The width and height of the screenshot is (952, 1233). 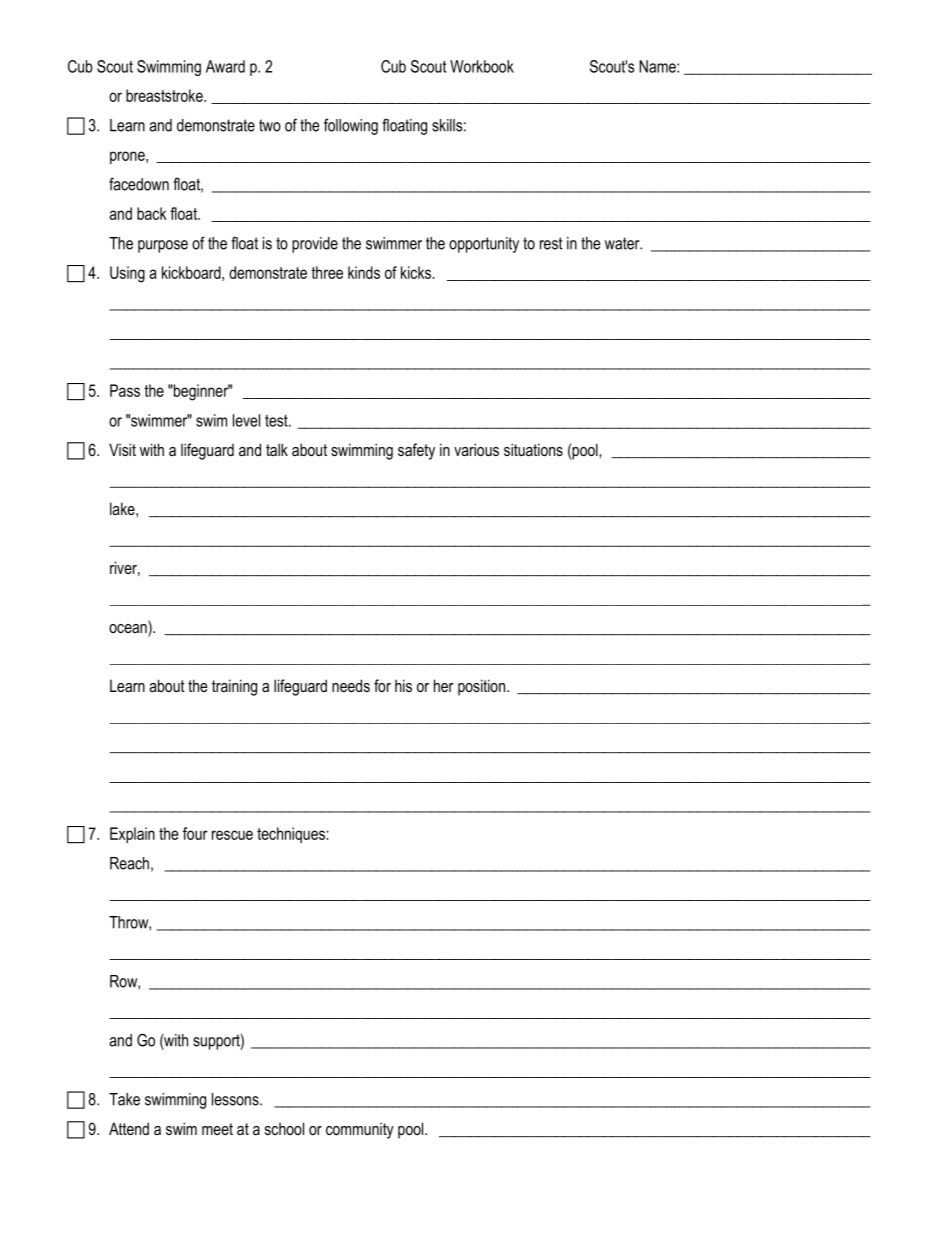 I want to click on following, so click(x=351, y=126).
